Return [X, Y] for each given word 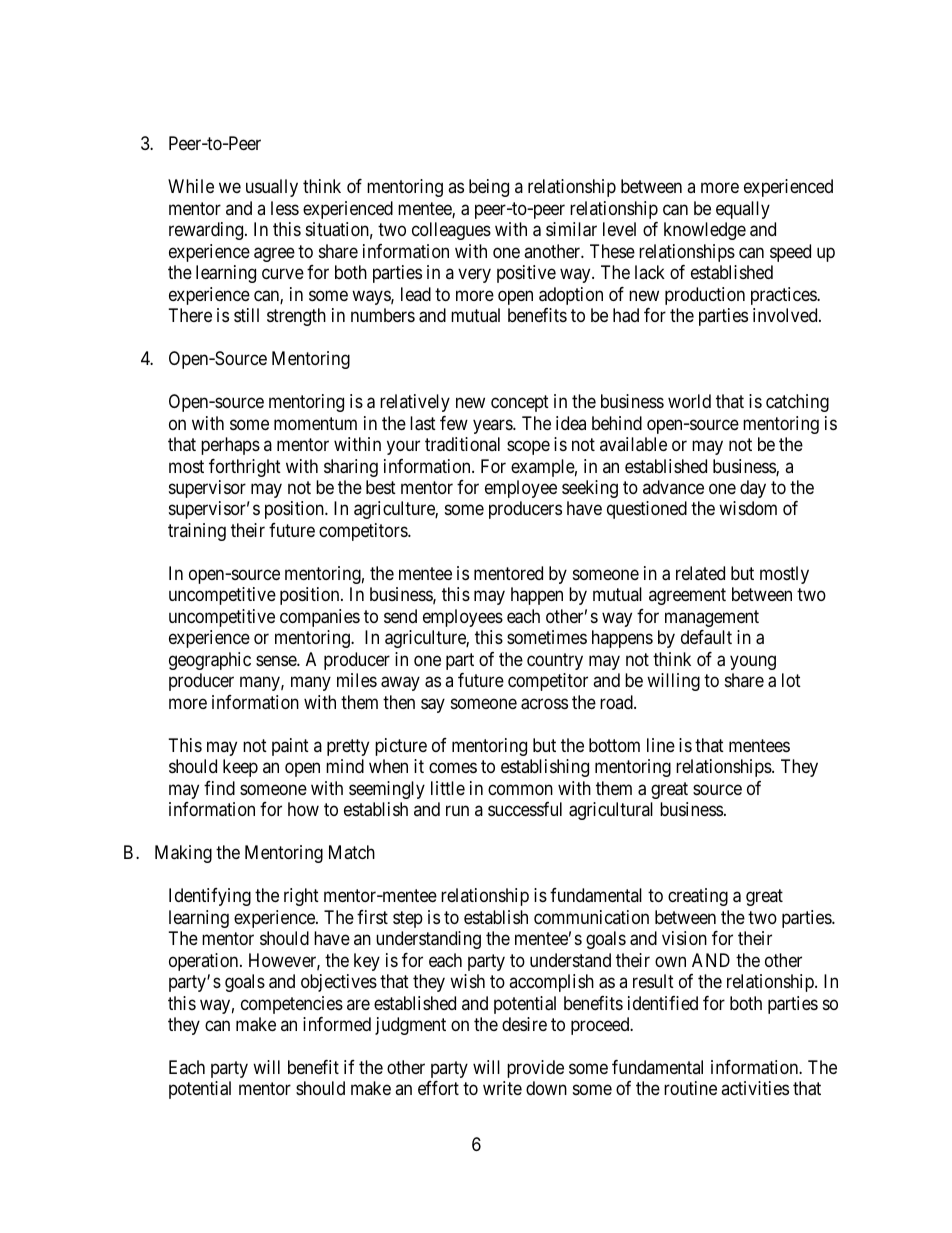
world [689, 401]
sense [277, 660]
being [489, 188]
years [493, 426]
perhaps [230, 446]
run [457, 811]
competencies [292, 1005]
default [706, 637]
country [555, 661]
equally [743, 210]
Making [183, 854]
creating [698, 897]
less [285, 208]
